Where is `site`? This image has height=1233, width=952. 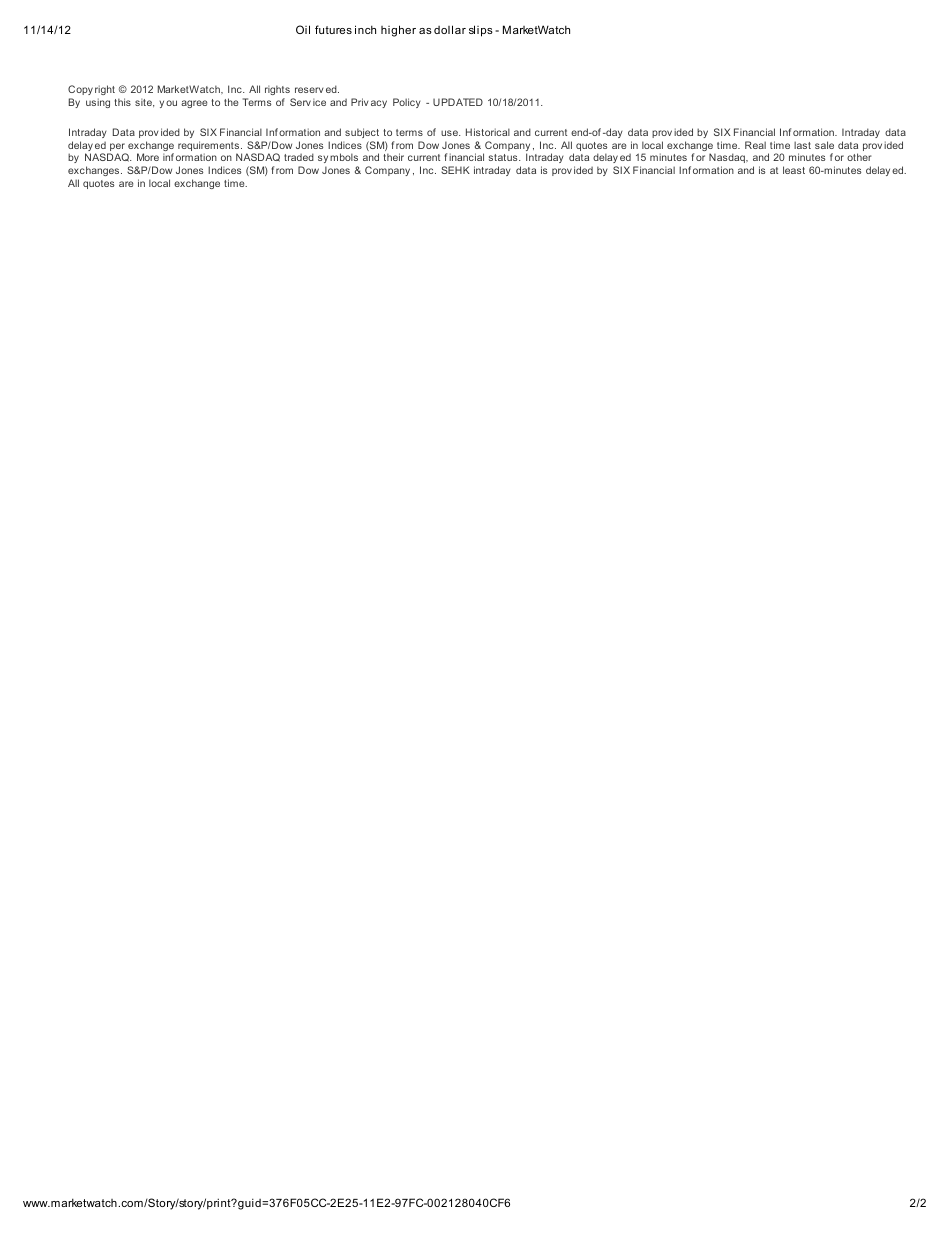
site is located at coordinates (144, 102).
